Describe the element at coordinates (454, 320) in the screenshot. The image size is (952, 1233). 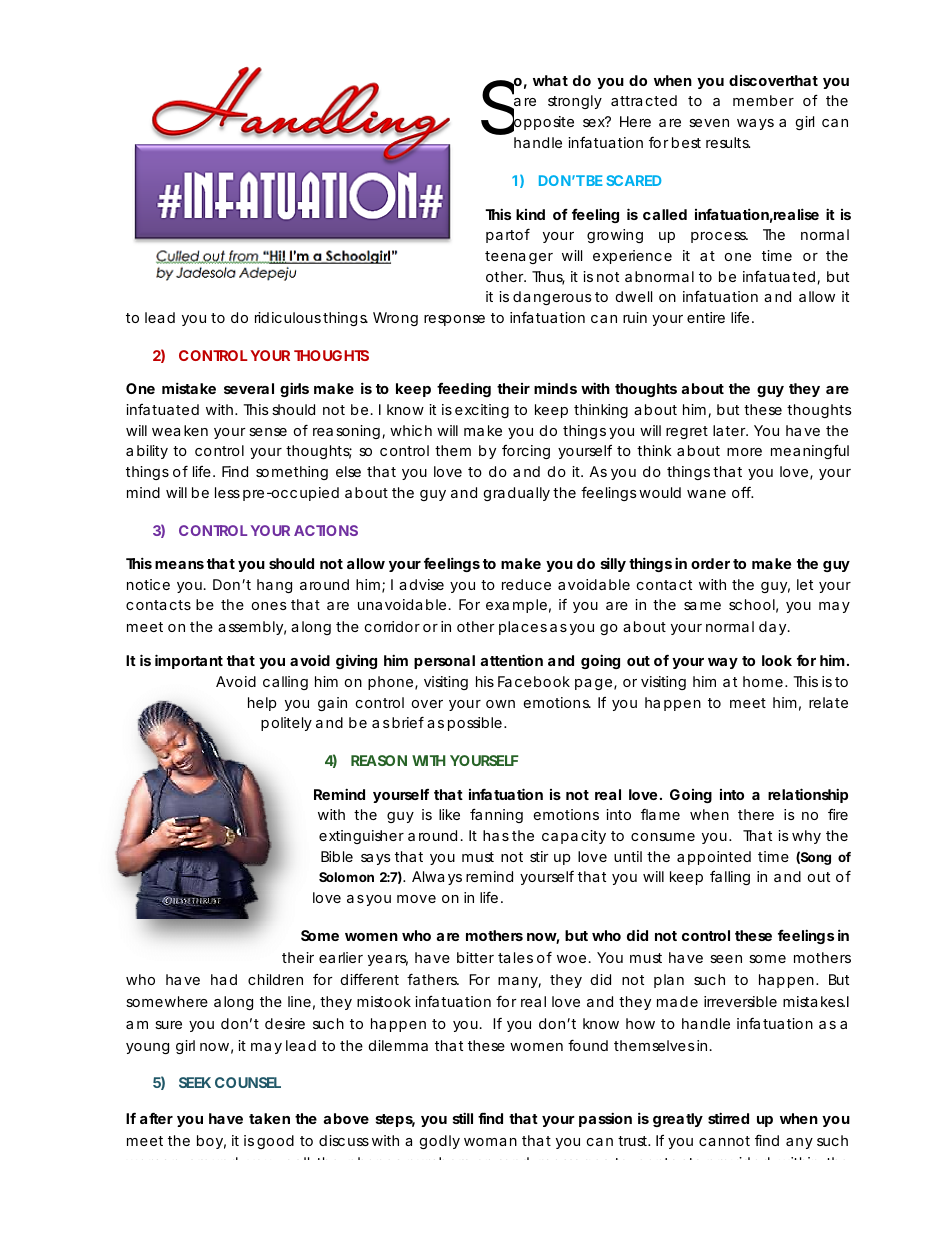
I see `response` at that location.
